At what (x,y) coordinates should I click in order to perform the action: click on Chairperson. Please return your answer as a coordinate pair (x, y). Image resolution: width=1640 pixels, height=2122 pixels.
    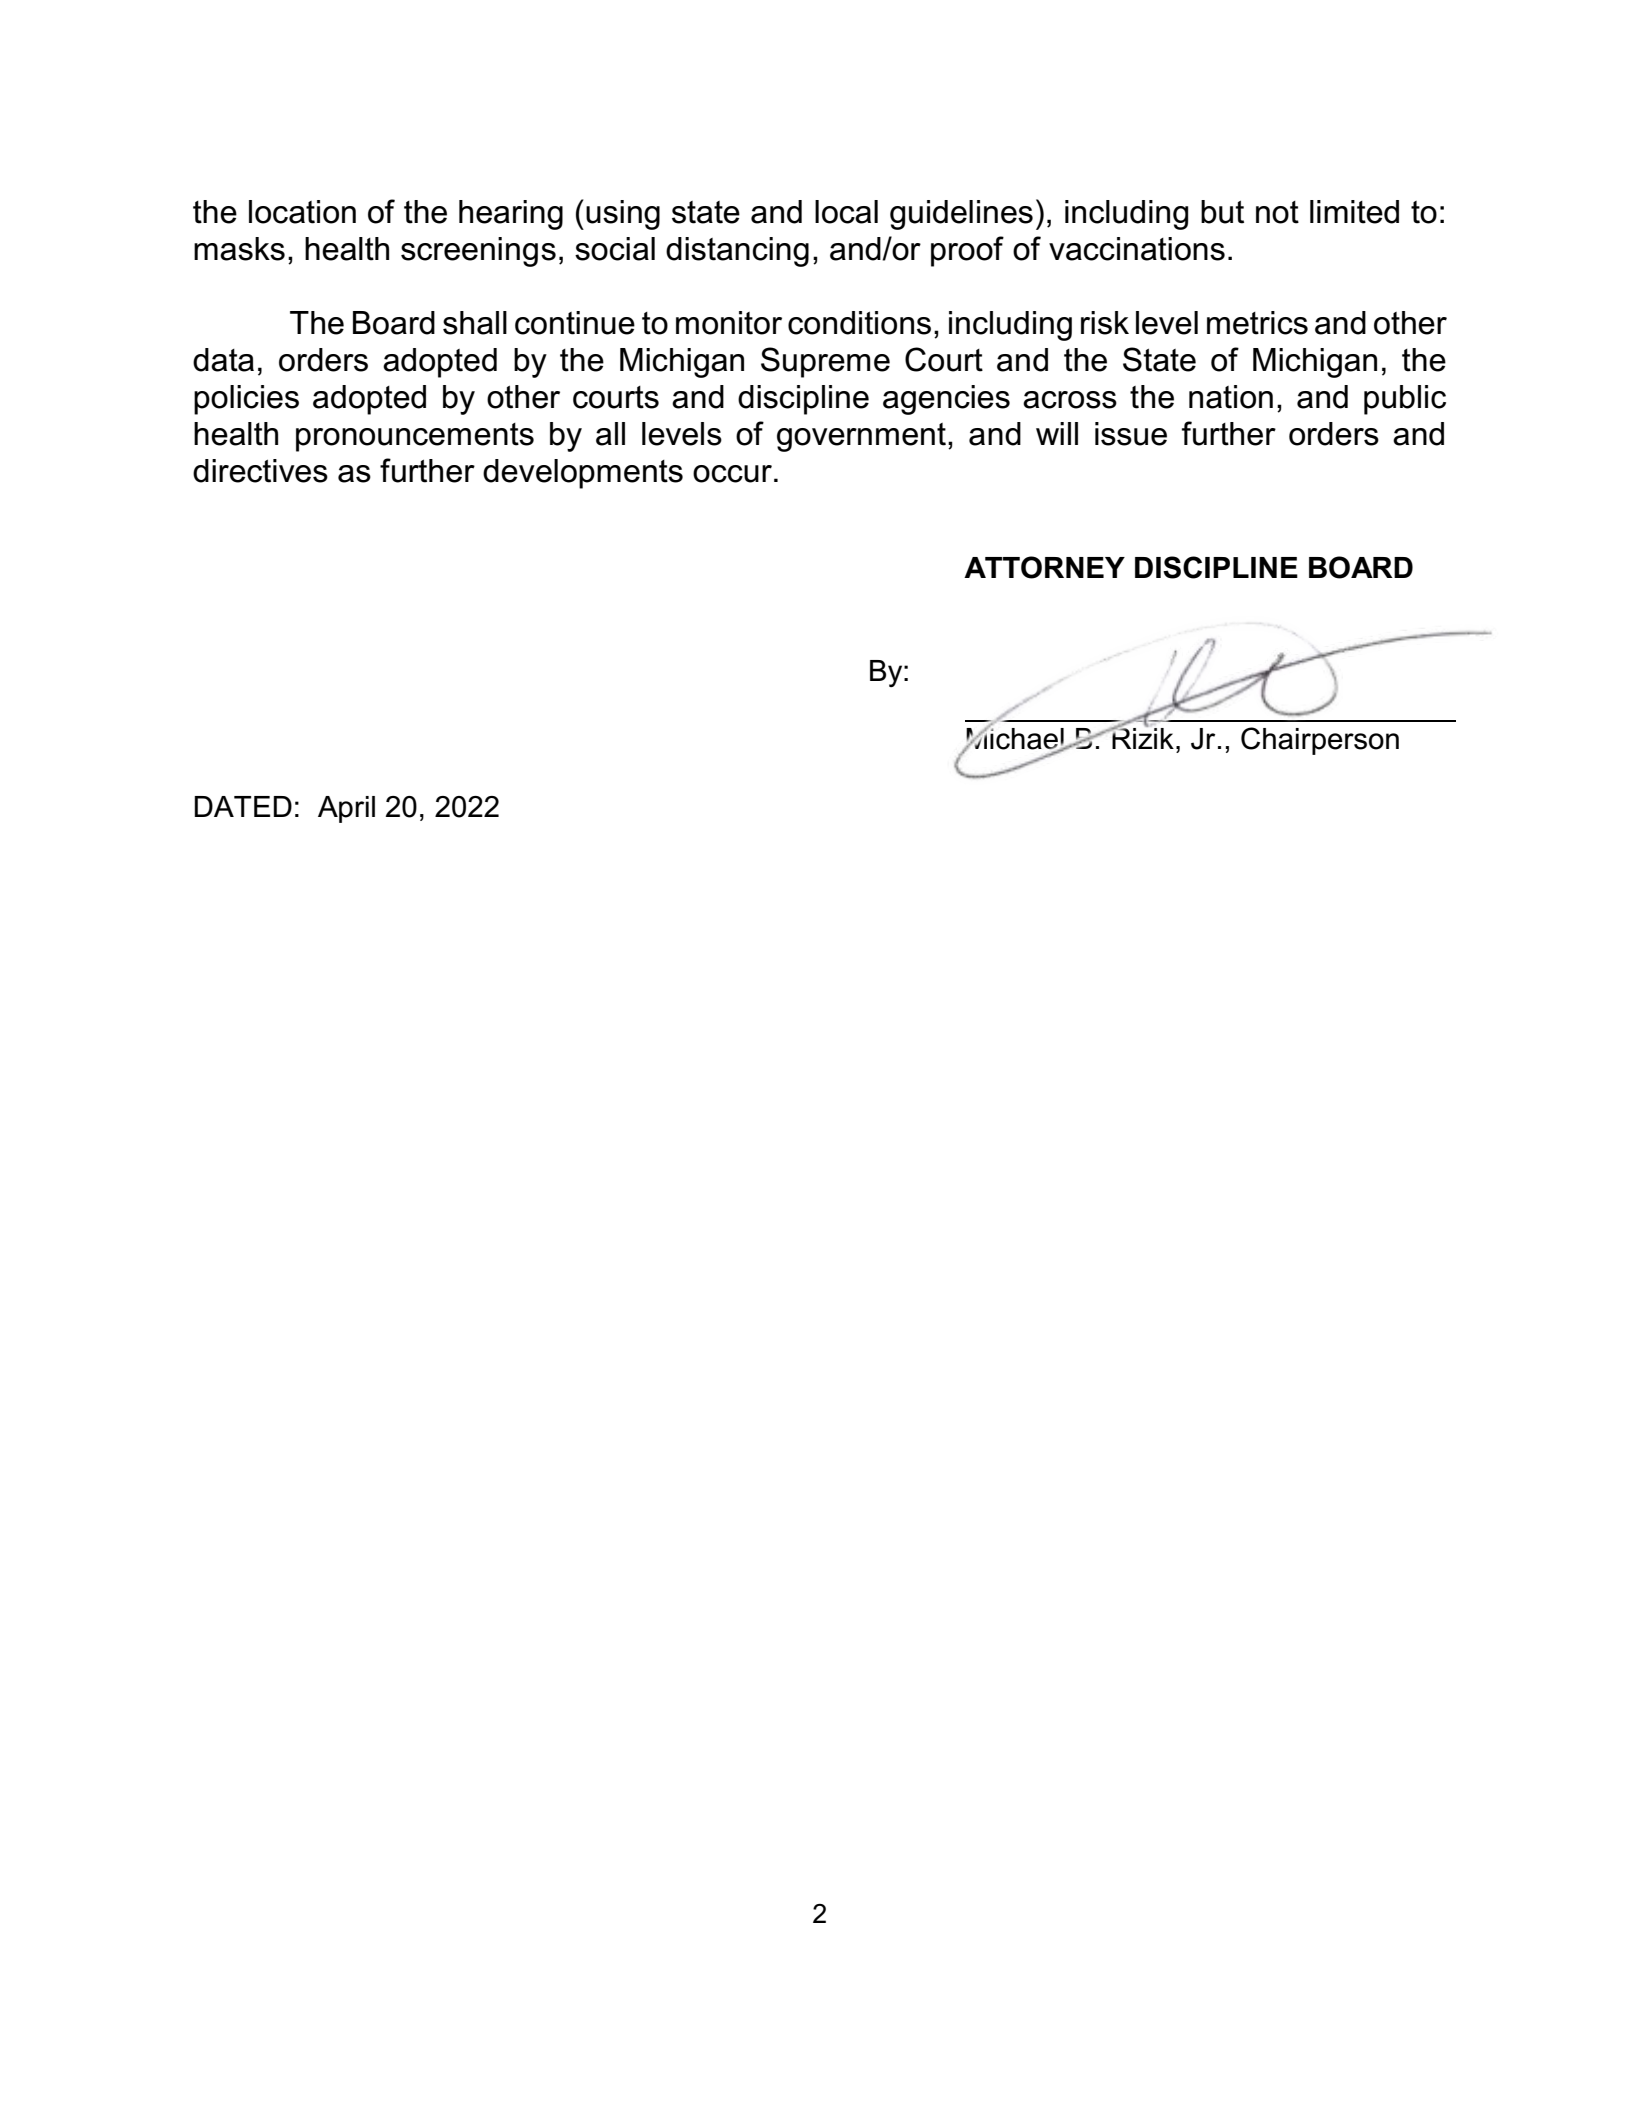
    Looking at the image, I should click on (1320, 741).
